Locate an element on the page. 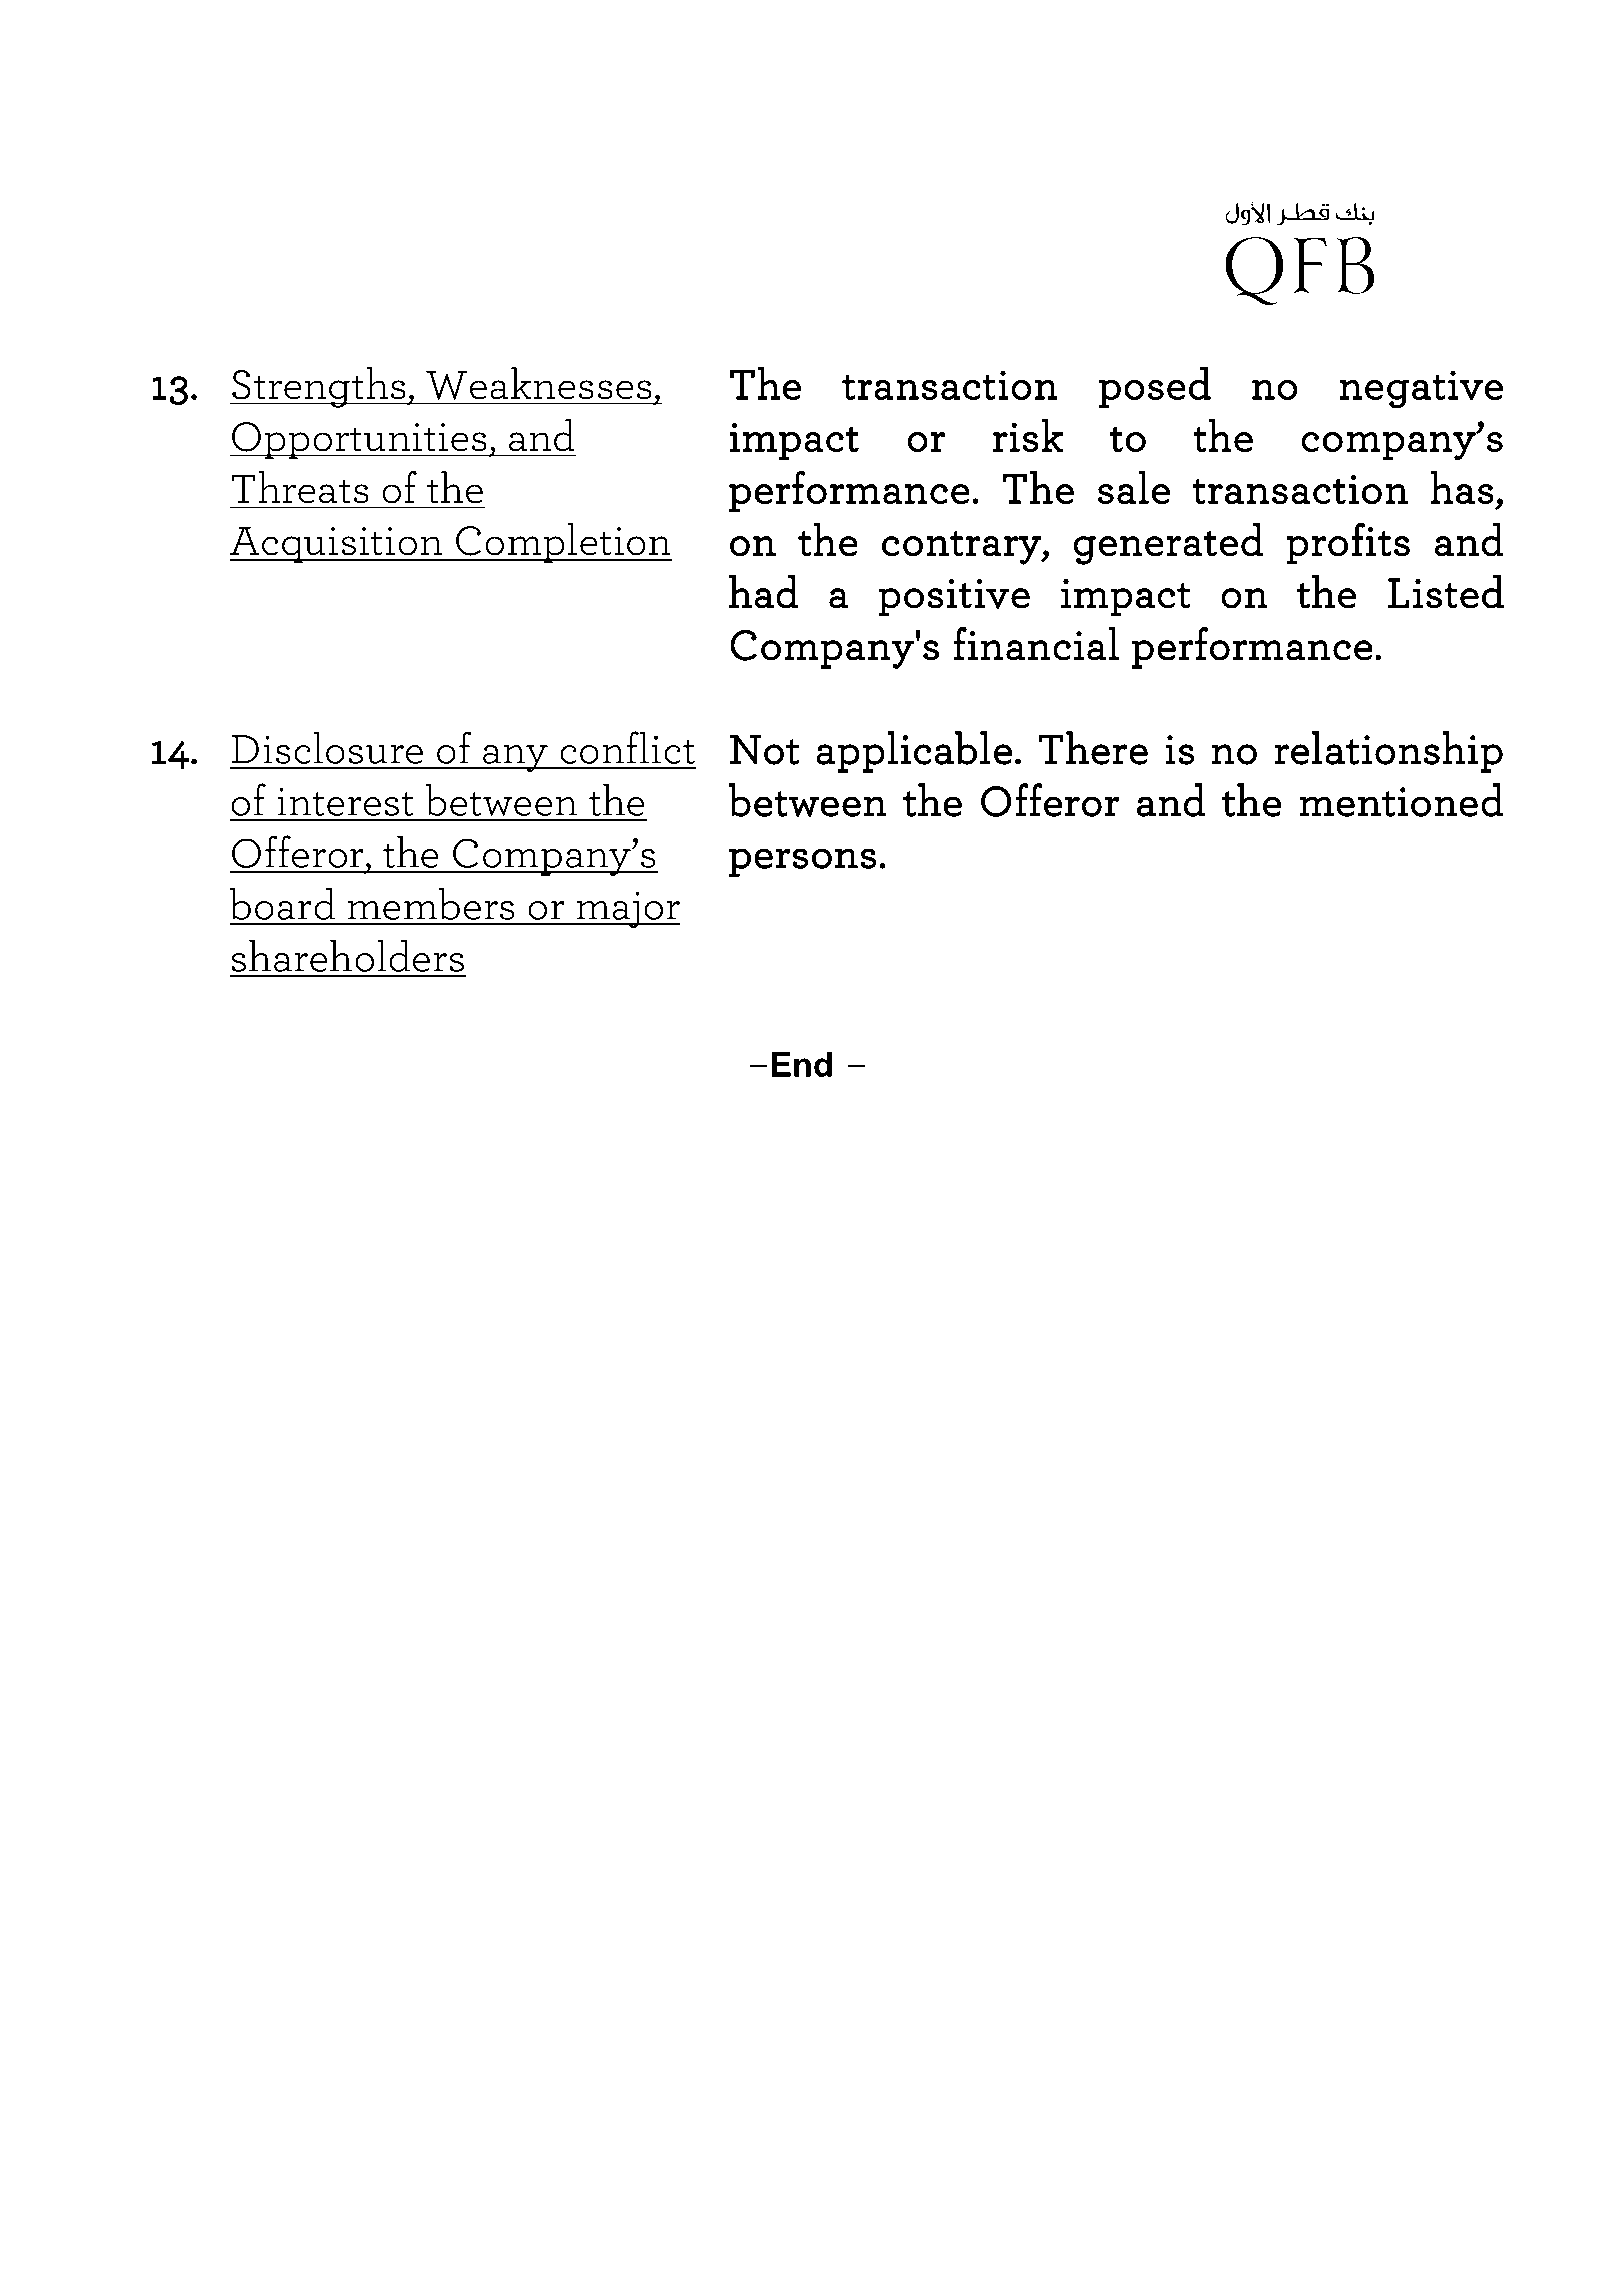 The width and height of the page is (1615, 2284). risk is located at coordinates (1028, 435).
